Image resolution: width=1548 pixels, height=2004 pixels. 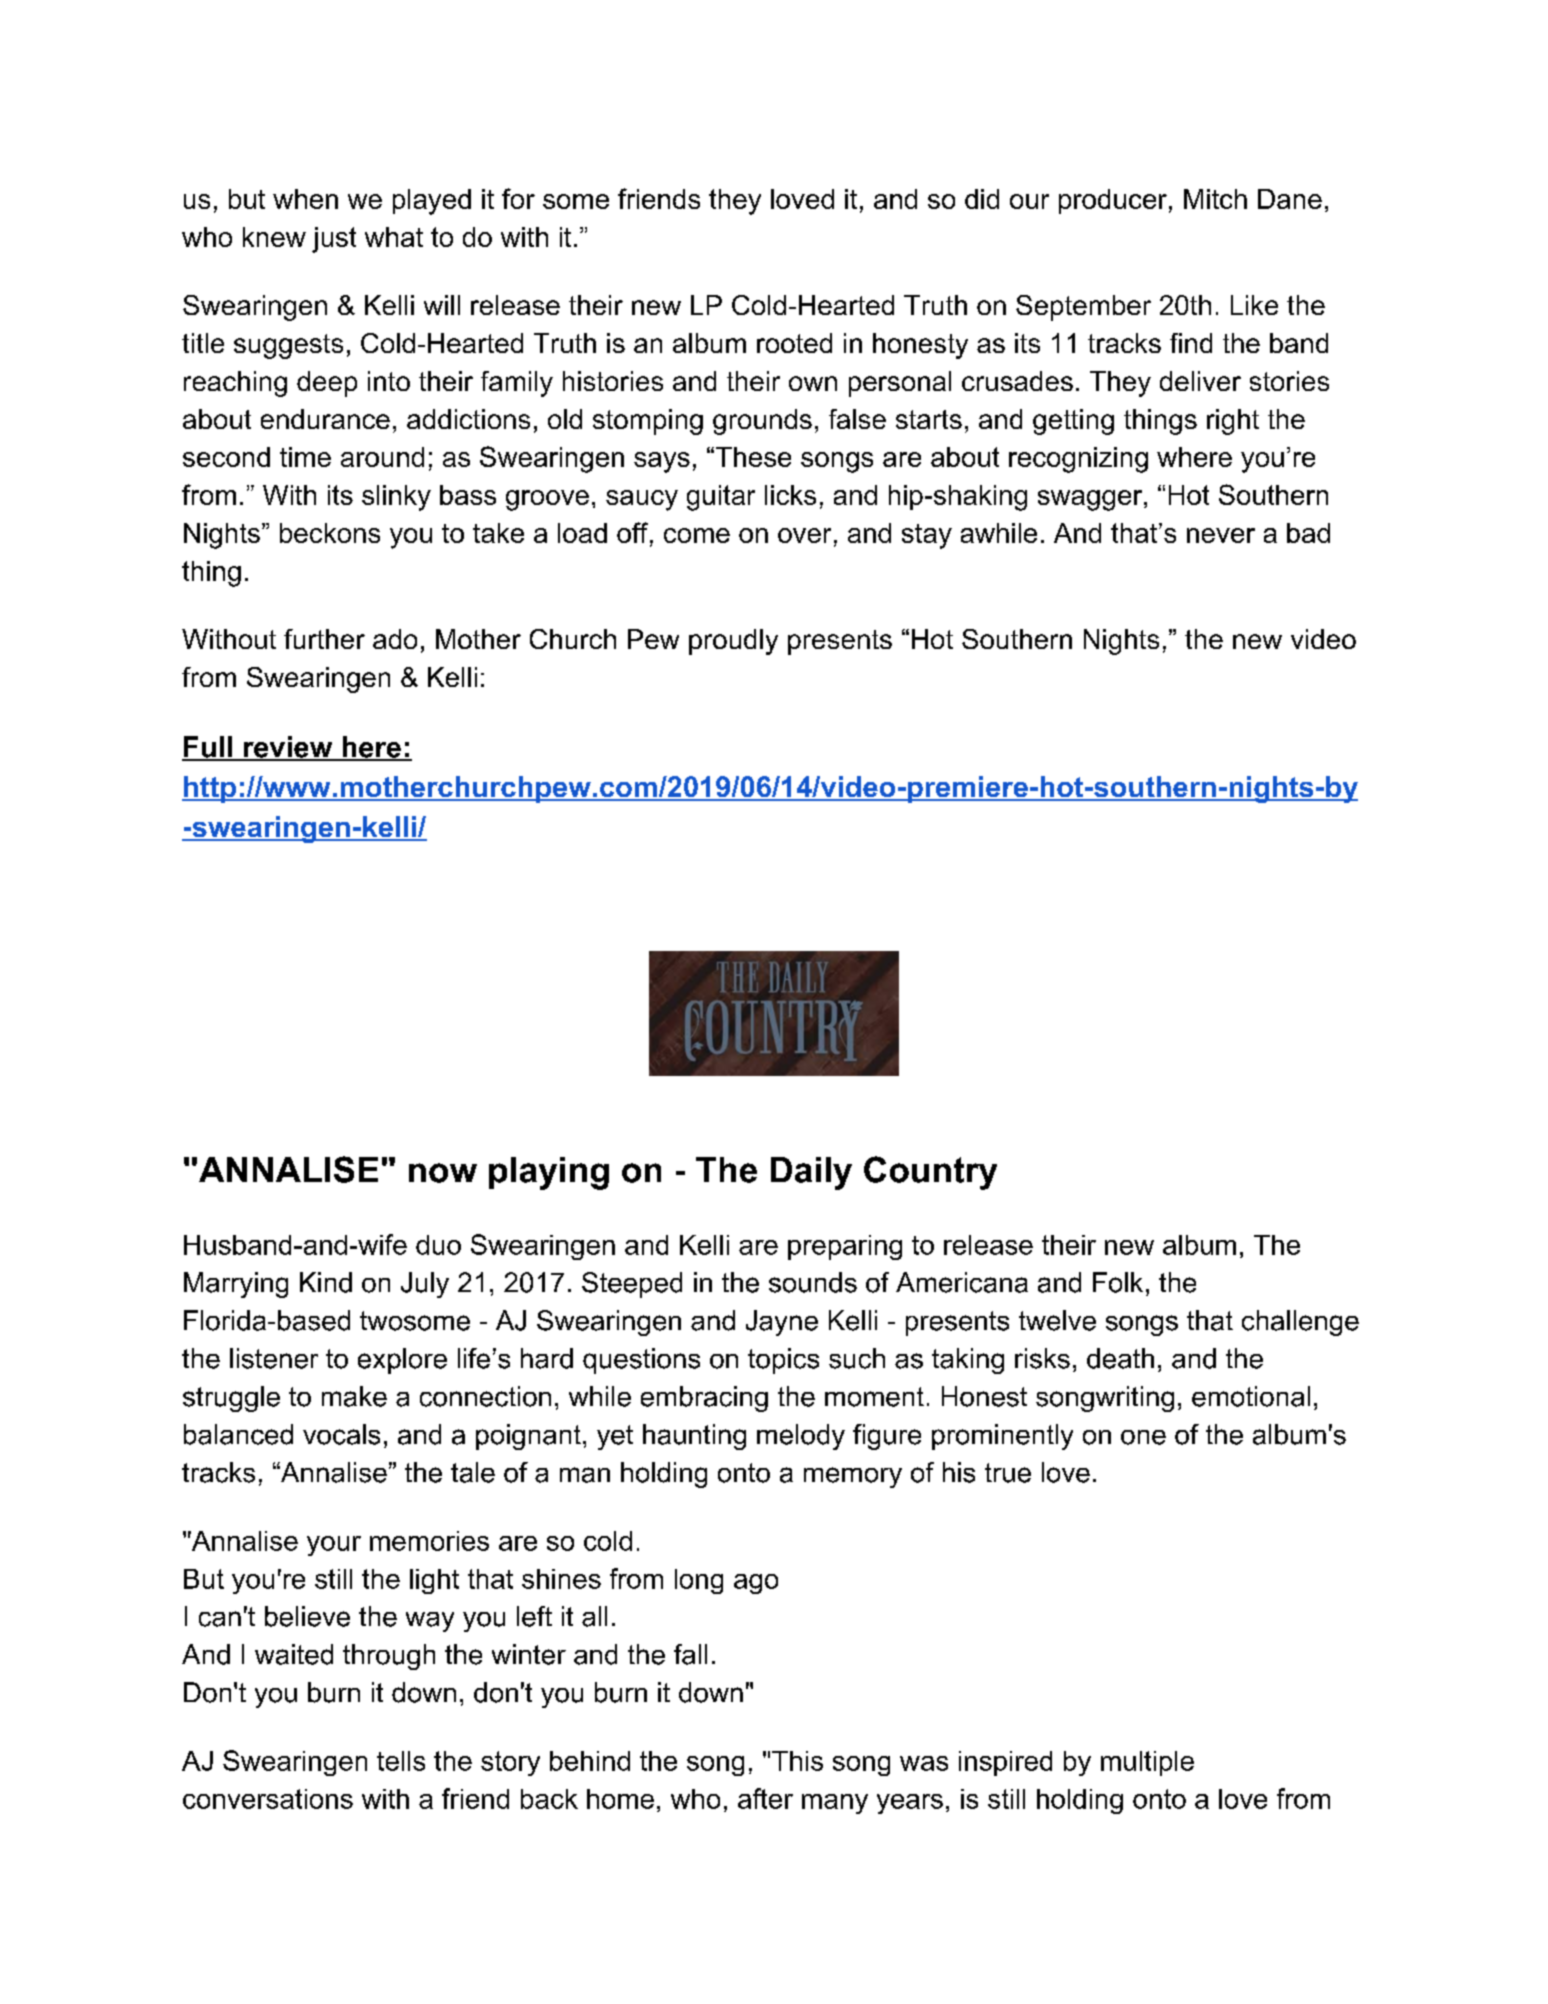 I want to click on Daily, so click(x=811, y=1173).
